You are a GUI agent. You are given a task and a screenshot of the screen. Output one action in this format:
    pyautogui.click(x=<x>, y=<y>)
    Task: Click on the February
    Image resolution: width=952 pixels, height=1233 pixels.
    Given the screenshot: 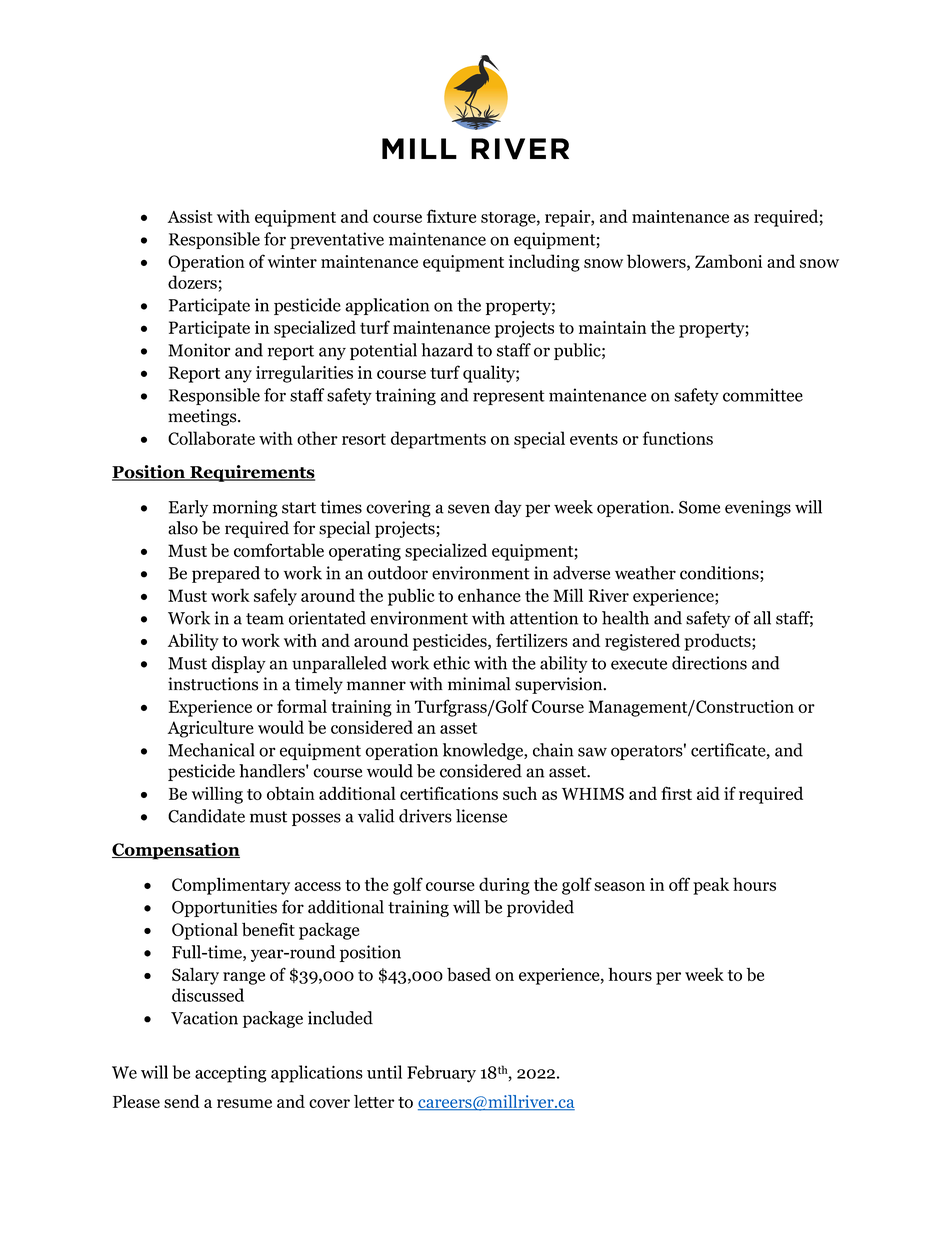 What is the action you would take?
    pyautogui.click(x=441, y=1074)
